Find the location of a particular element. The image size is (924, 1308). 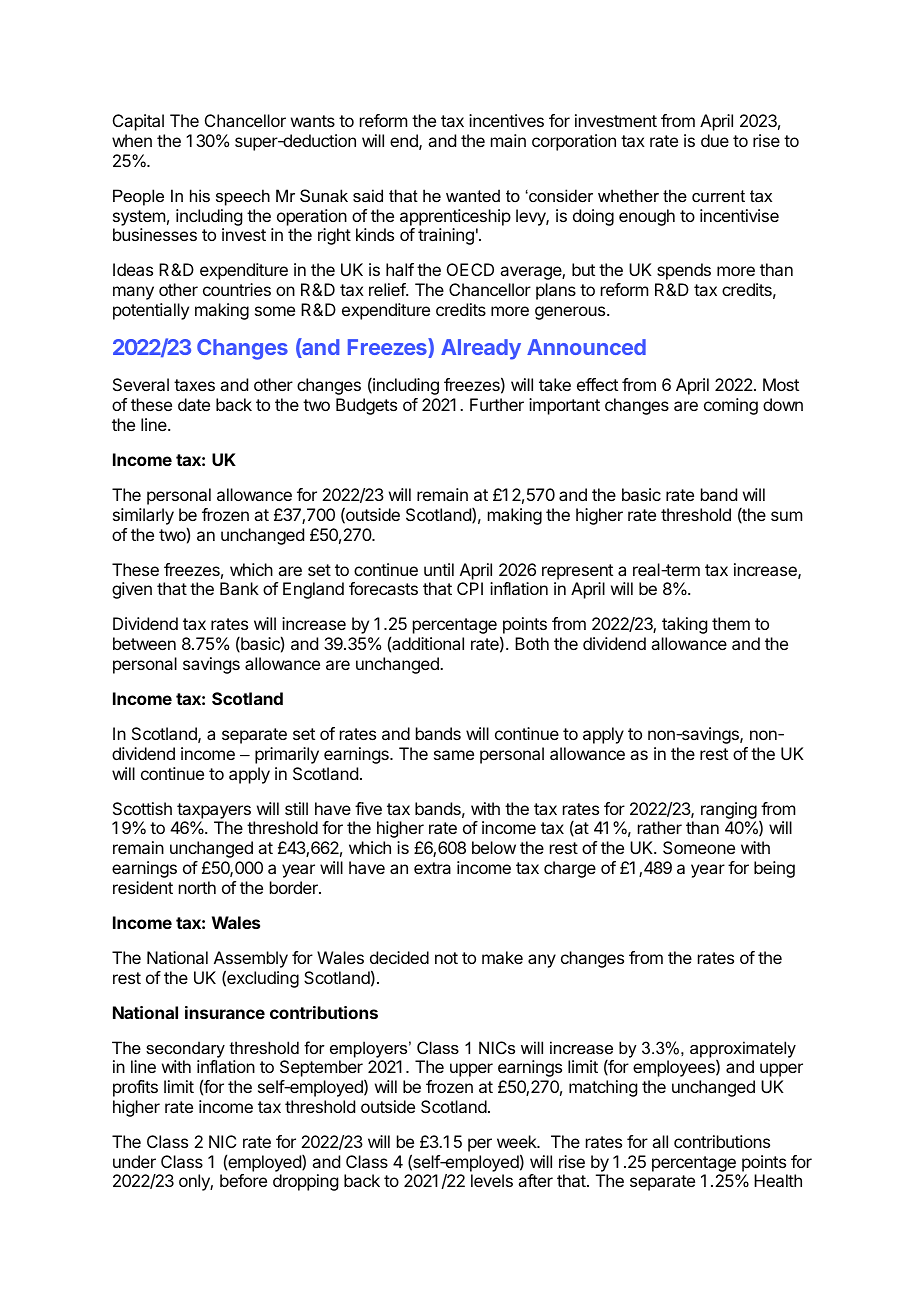

Assembly is located at coordinates (251, 959).
